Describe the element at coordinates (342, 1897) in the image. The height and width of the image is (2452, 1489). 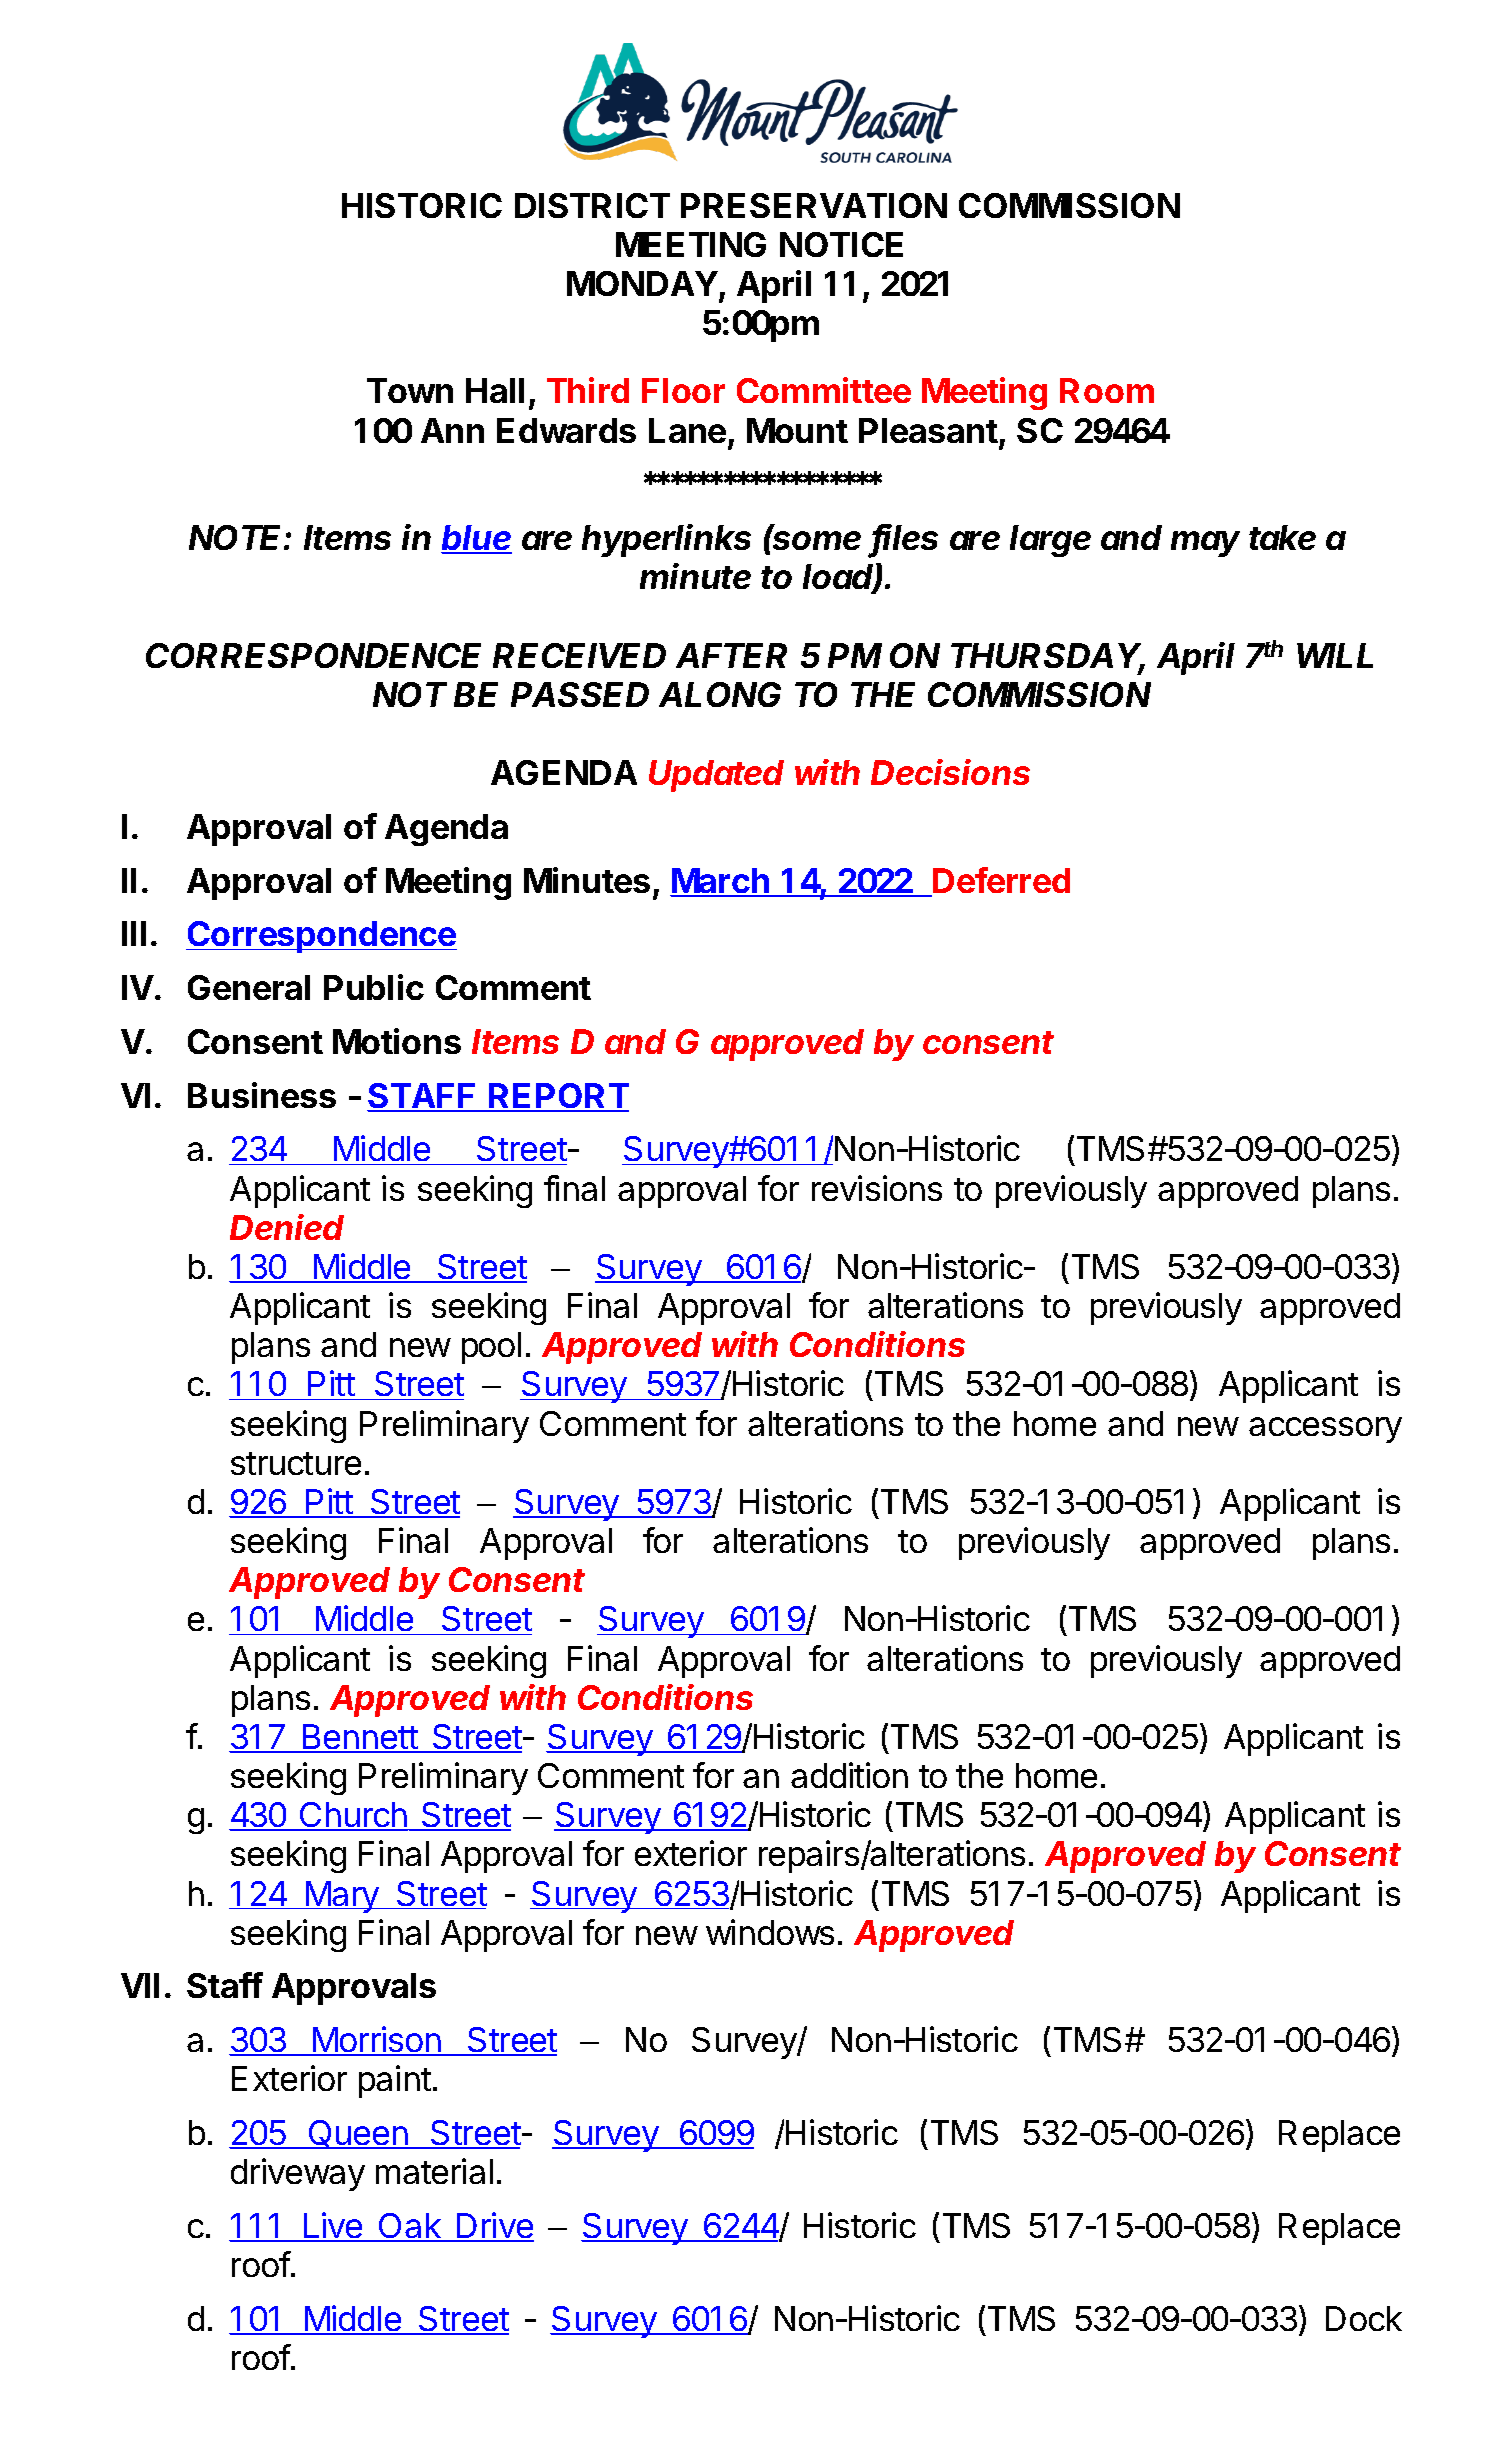
I see `Mary` at that location.
